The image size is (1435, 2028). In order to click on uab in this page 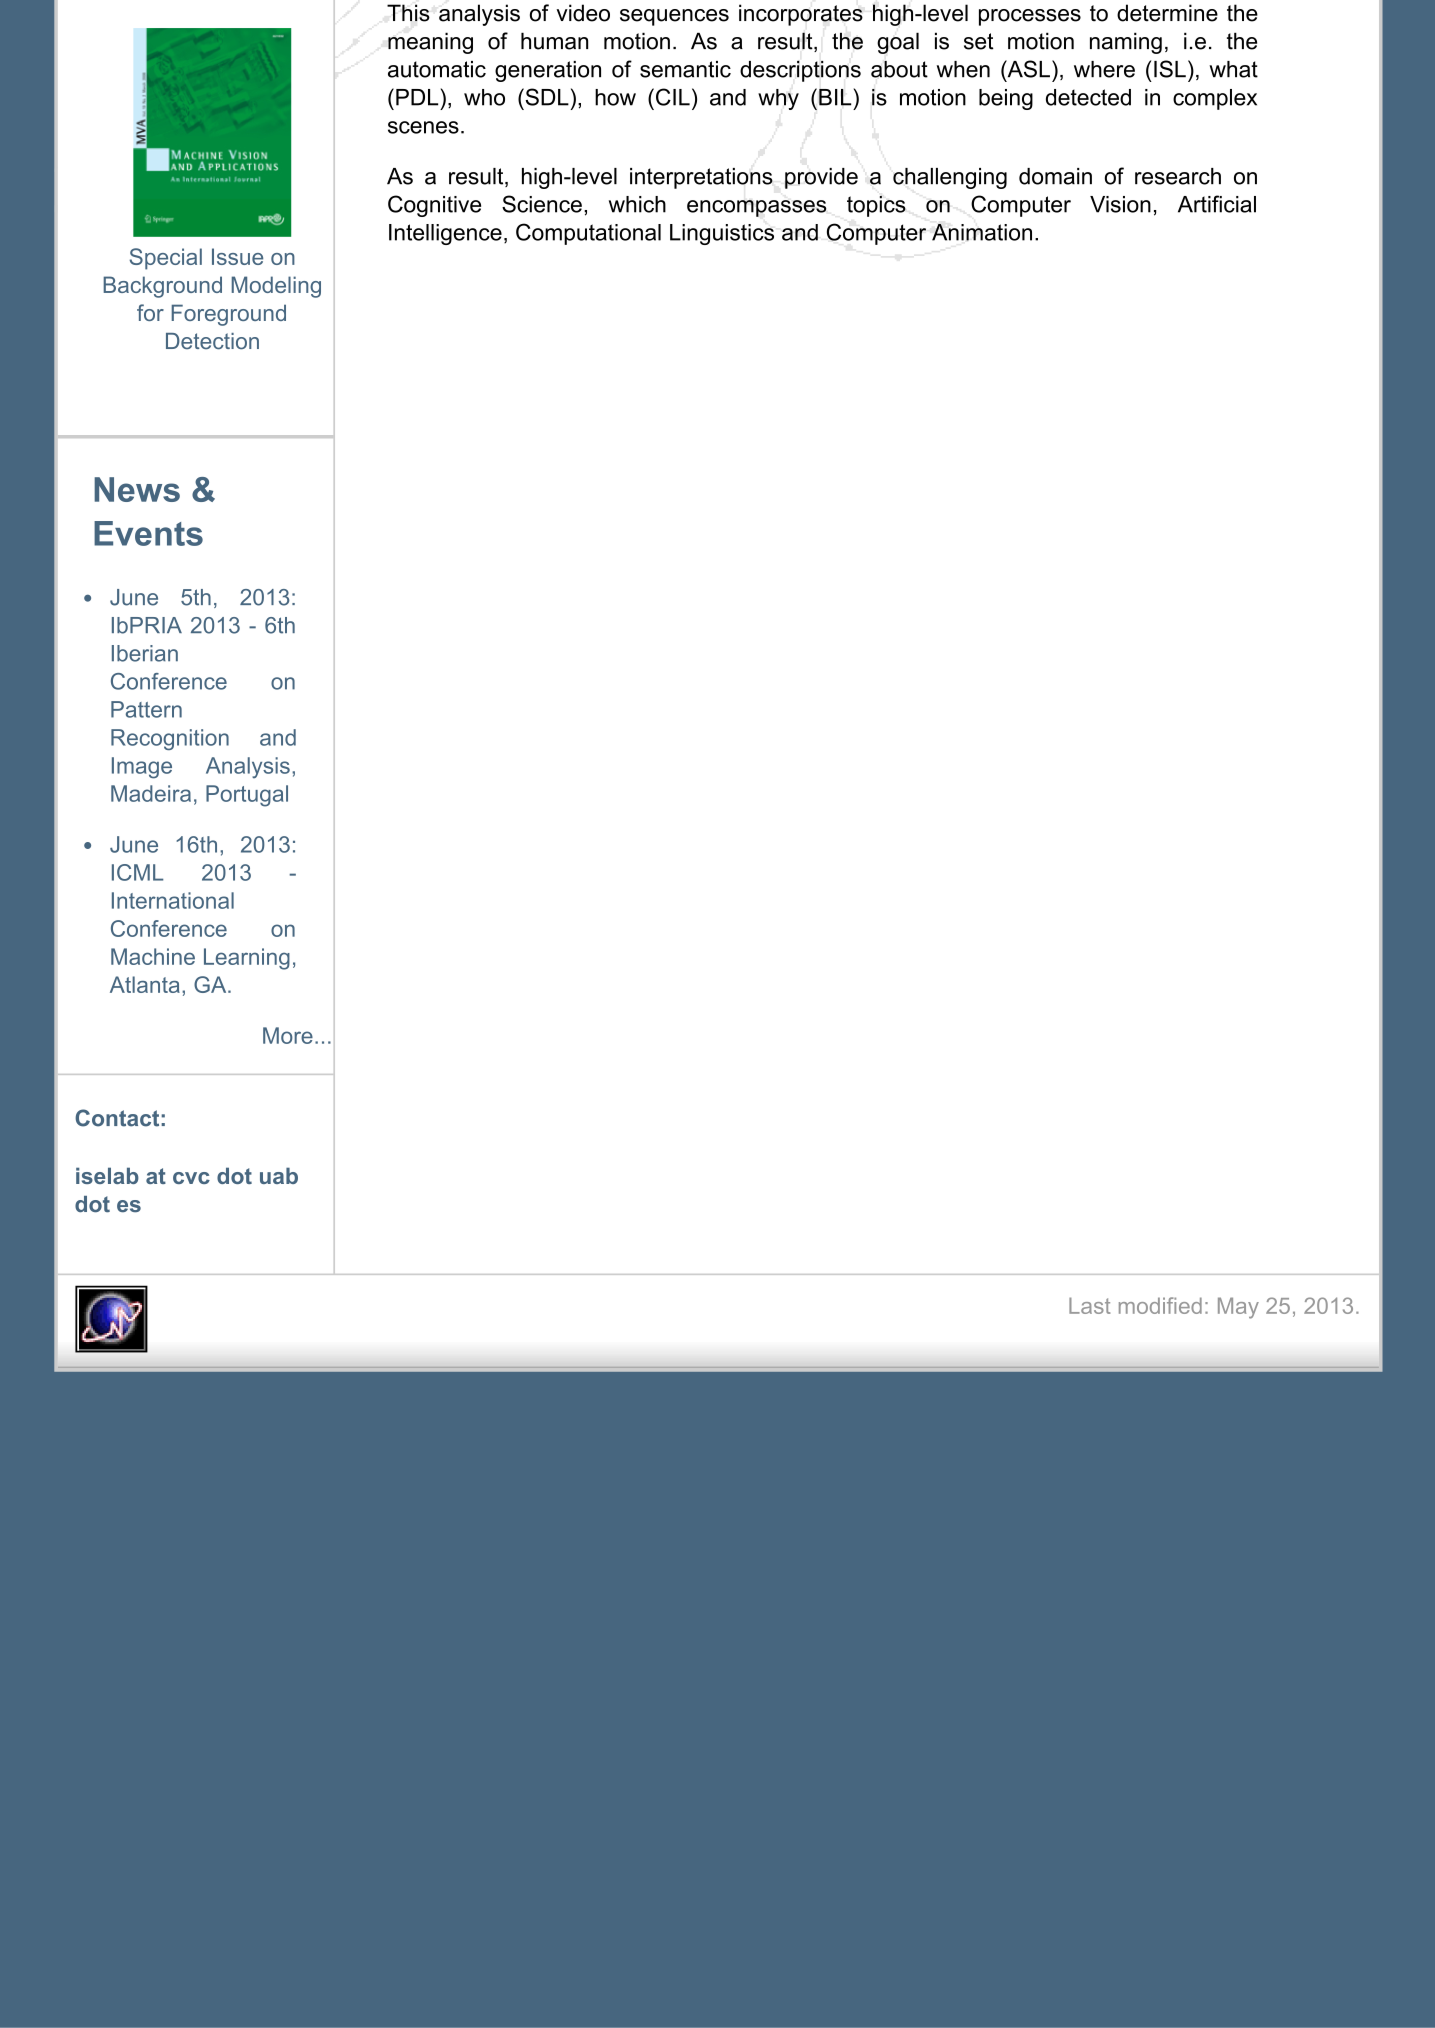, I will do `click(279, 1175)`.
